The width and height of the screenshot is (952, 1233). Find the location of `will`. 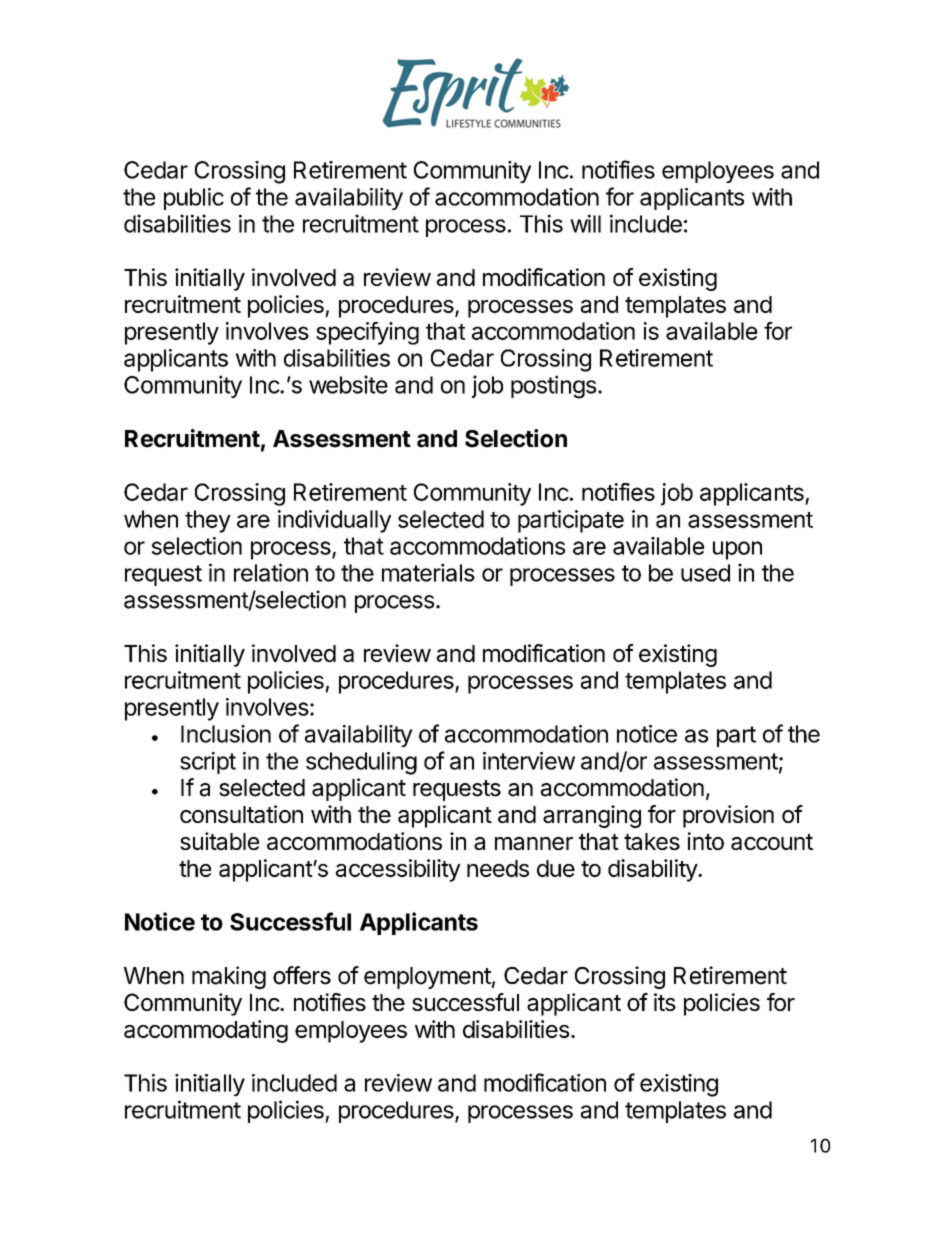

will is located at coordinates (585, 223).
